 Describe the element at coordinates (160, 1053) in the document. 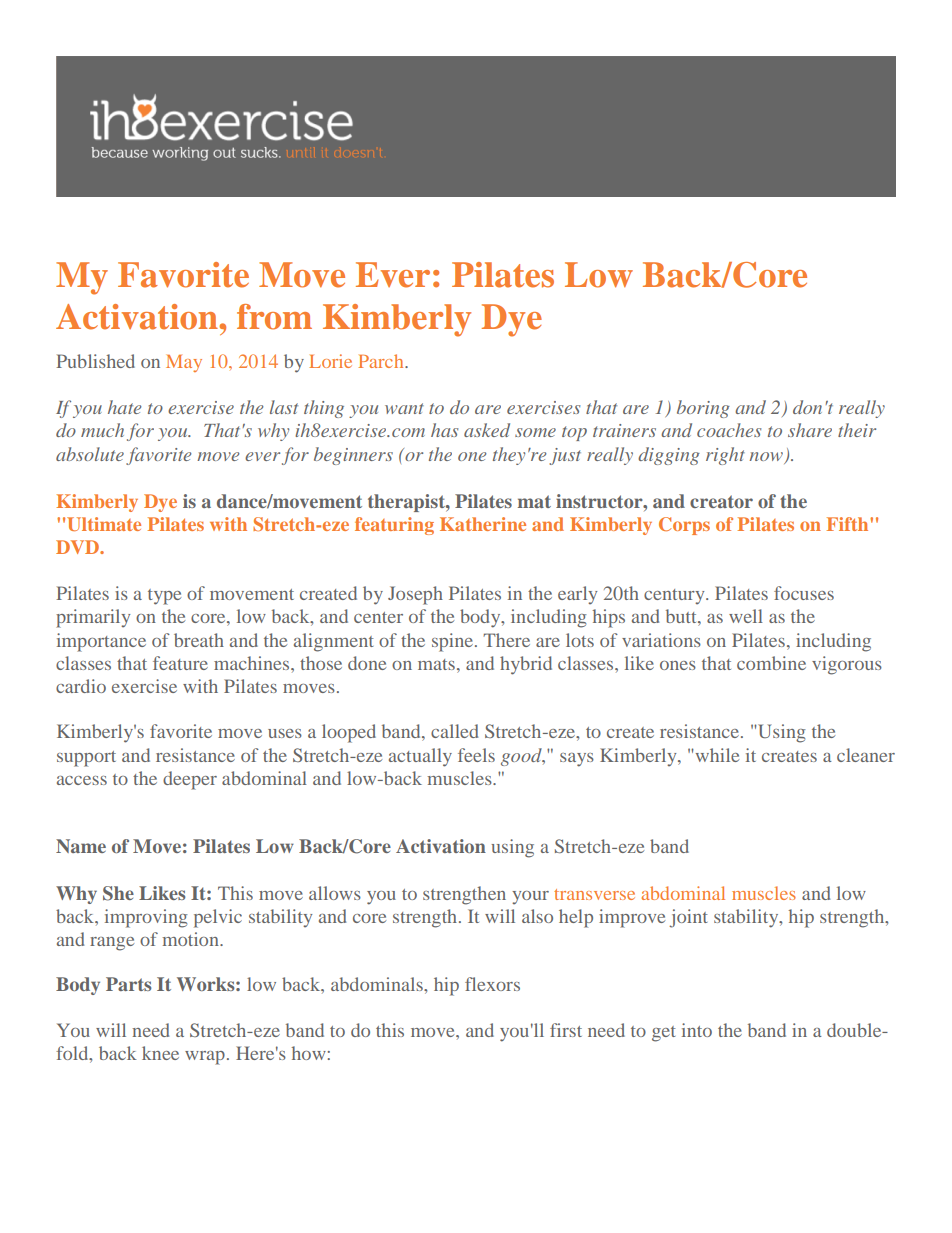

I see `knee` at that location.
